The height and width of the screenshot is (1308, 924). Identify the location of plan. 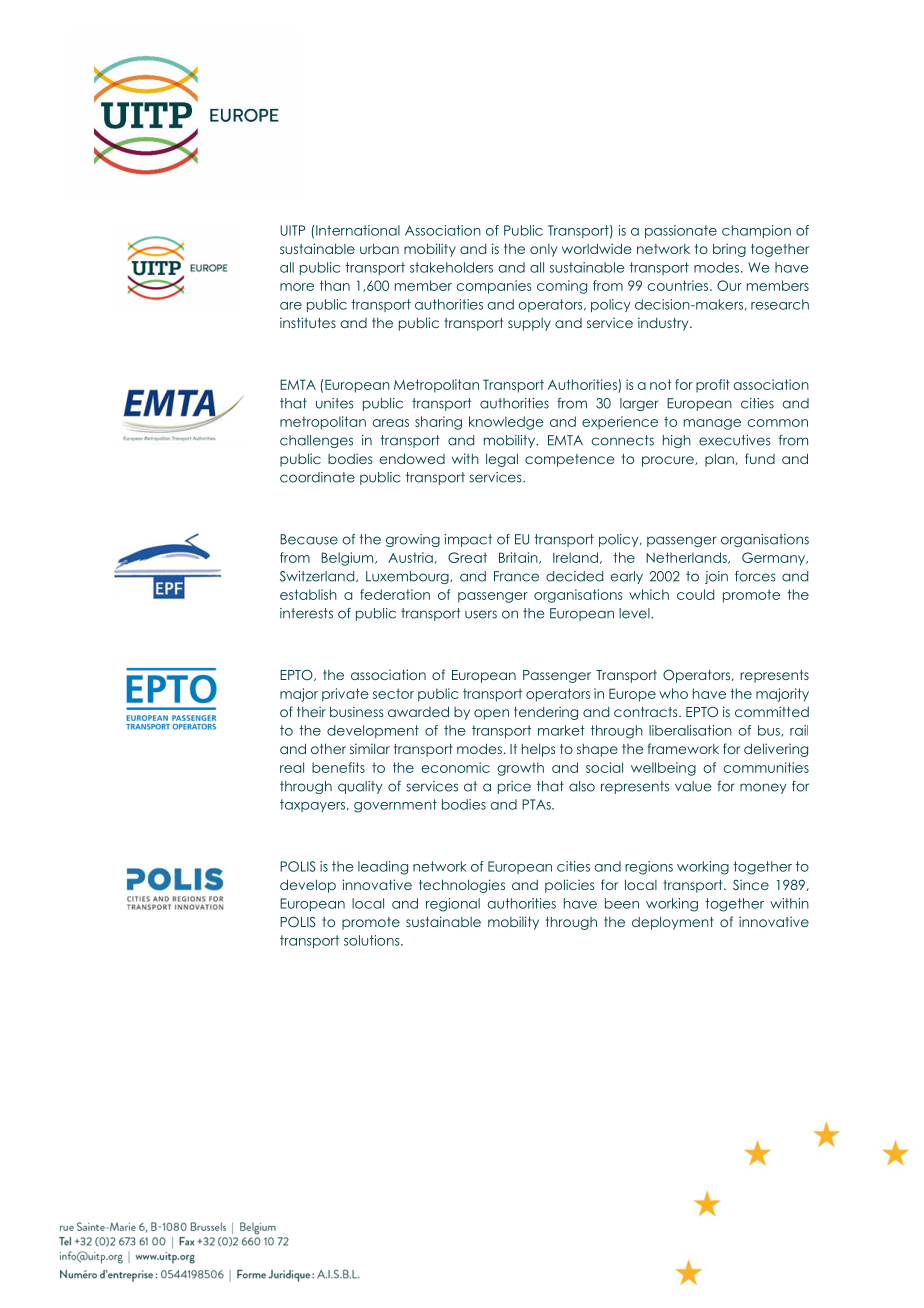
(719, 460).
